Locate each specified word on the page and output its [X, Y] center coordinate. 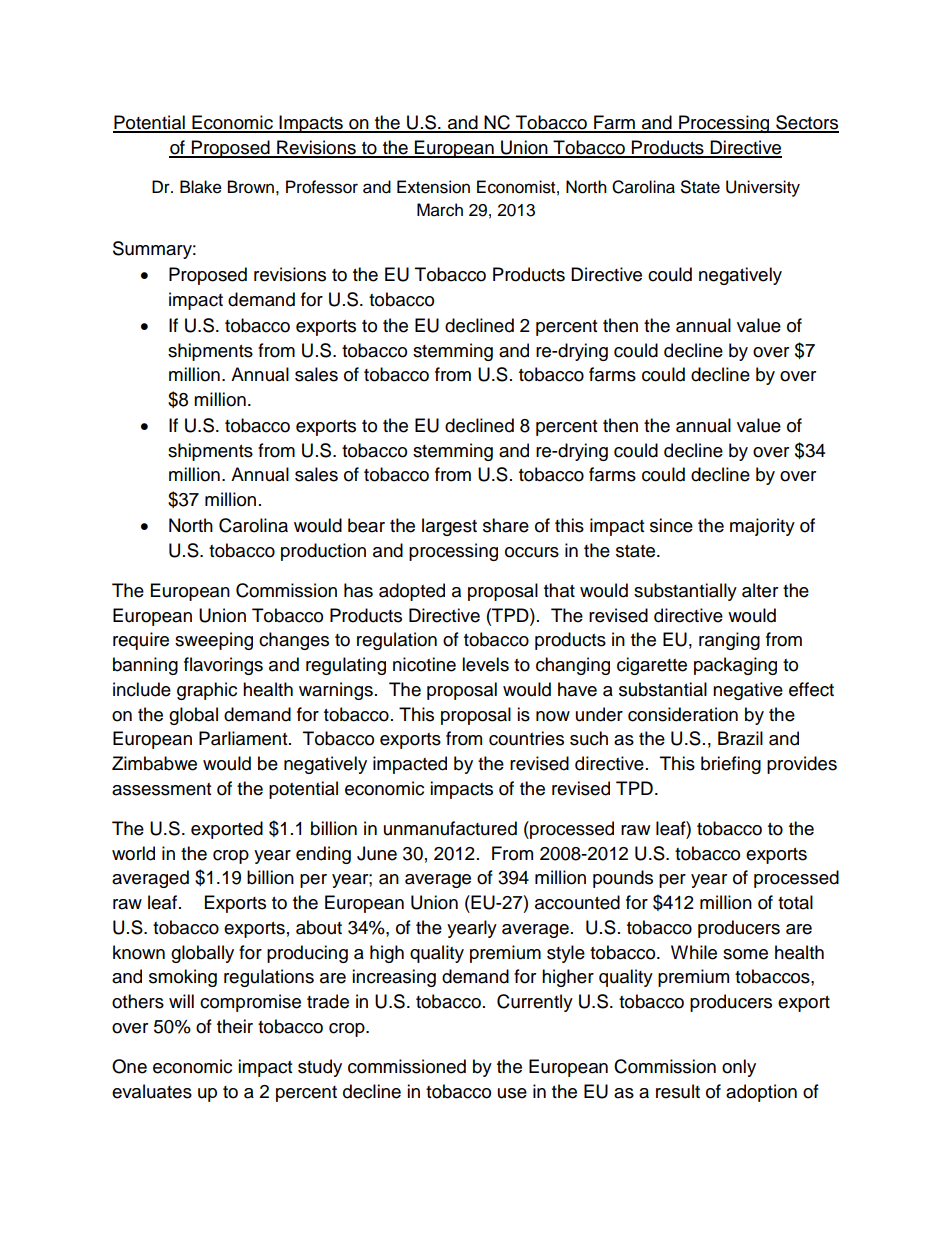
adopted [412, 592]
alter [760, 590]
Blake [201, 187]
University [763, 188]
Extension [433, 187]
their [235, 1026]
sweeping [214, 641]
